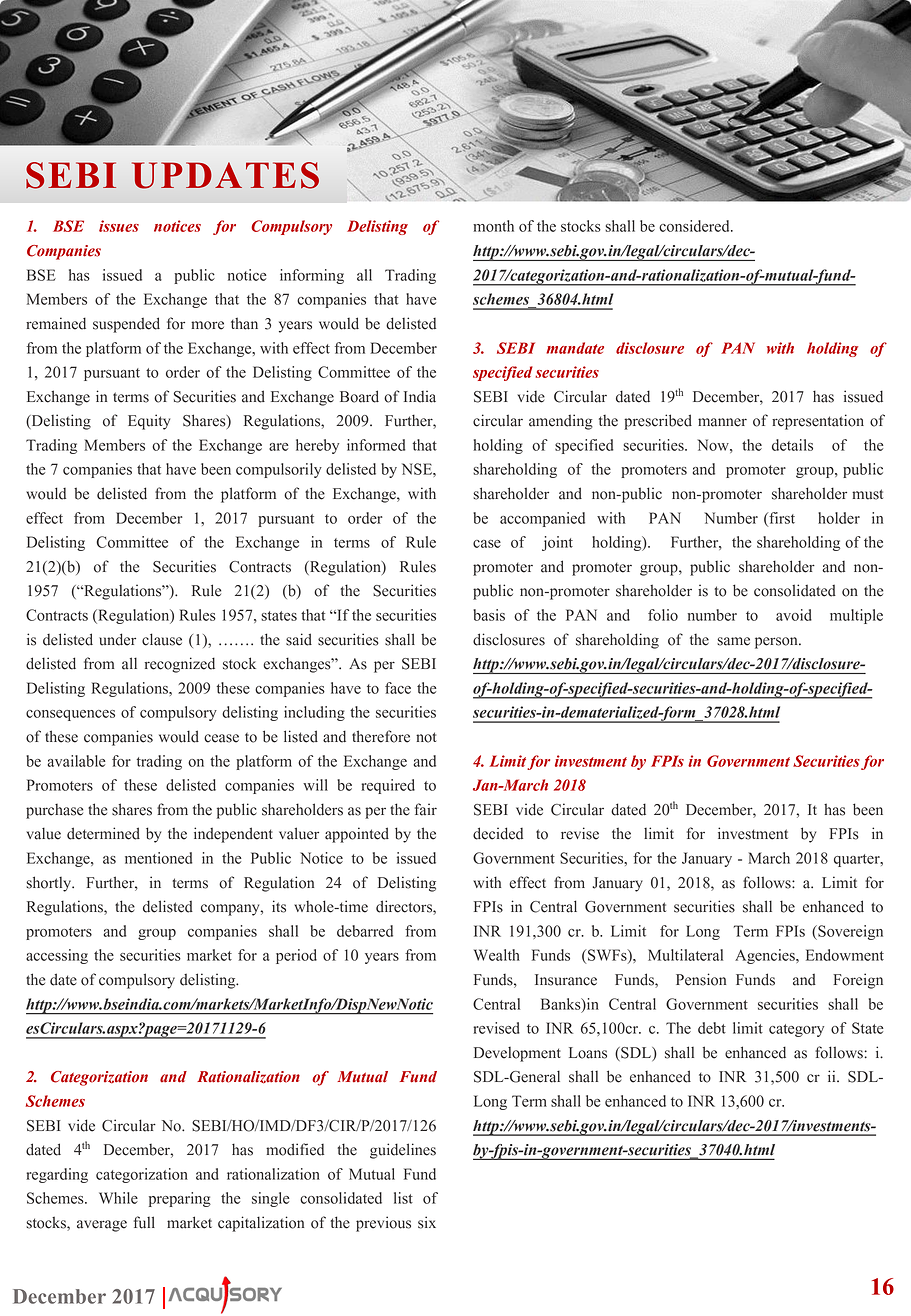 The width and height of the screenshot is (911, 1316). Describe the element at coordinates (493, 226) in the screenshot. I see `month` at that location.
